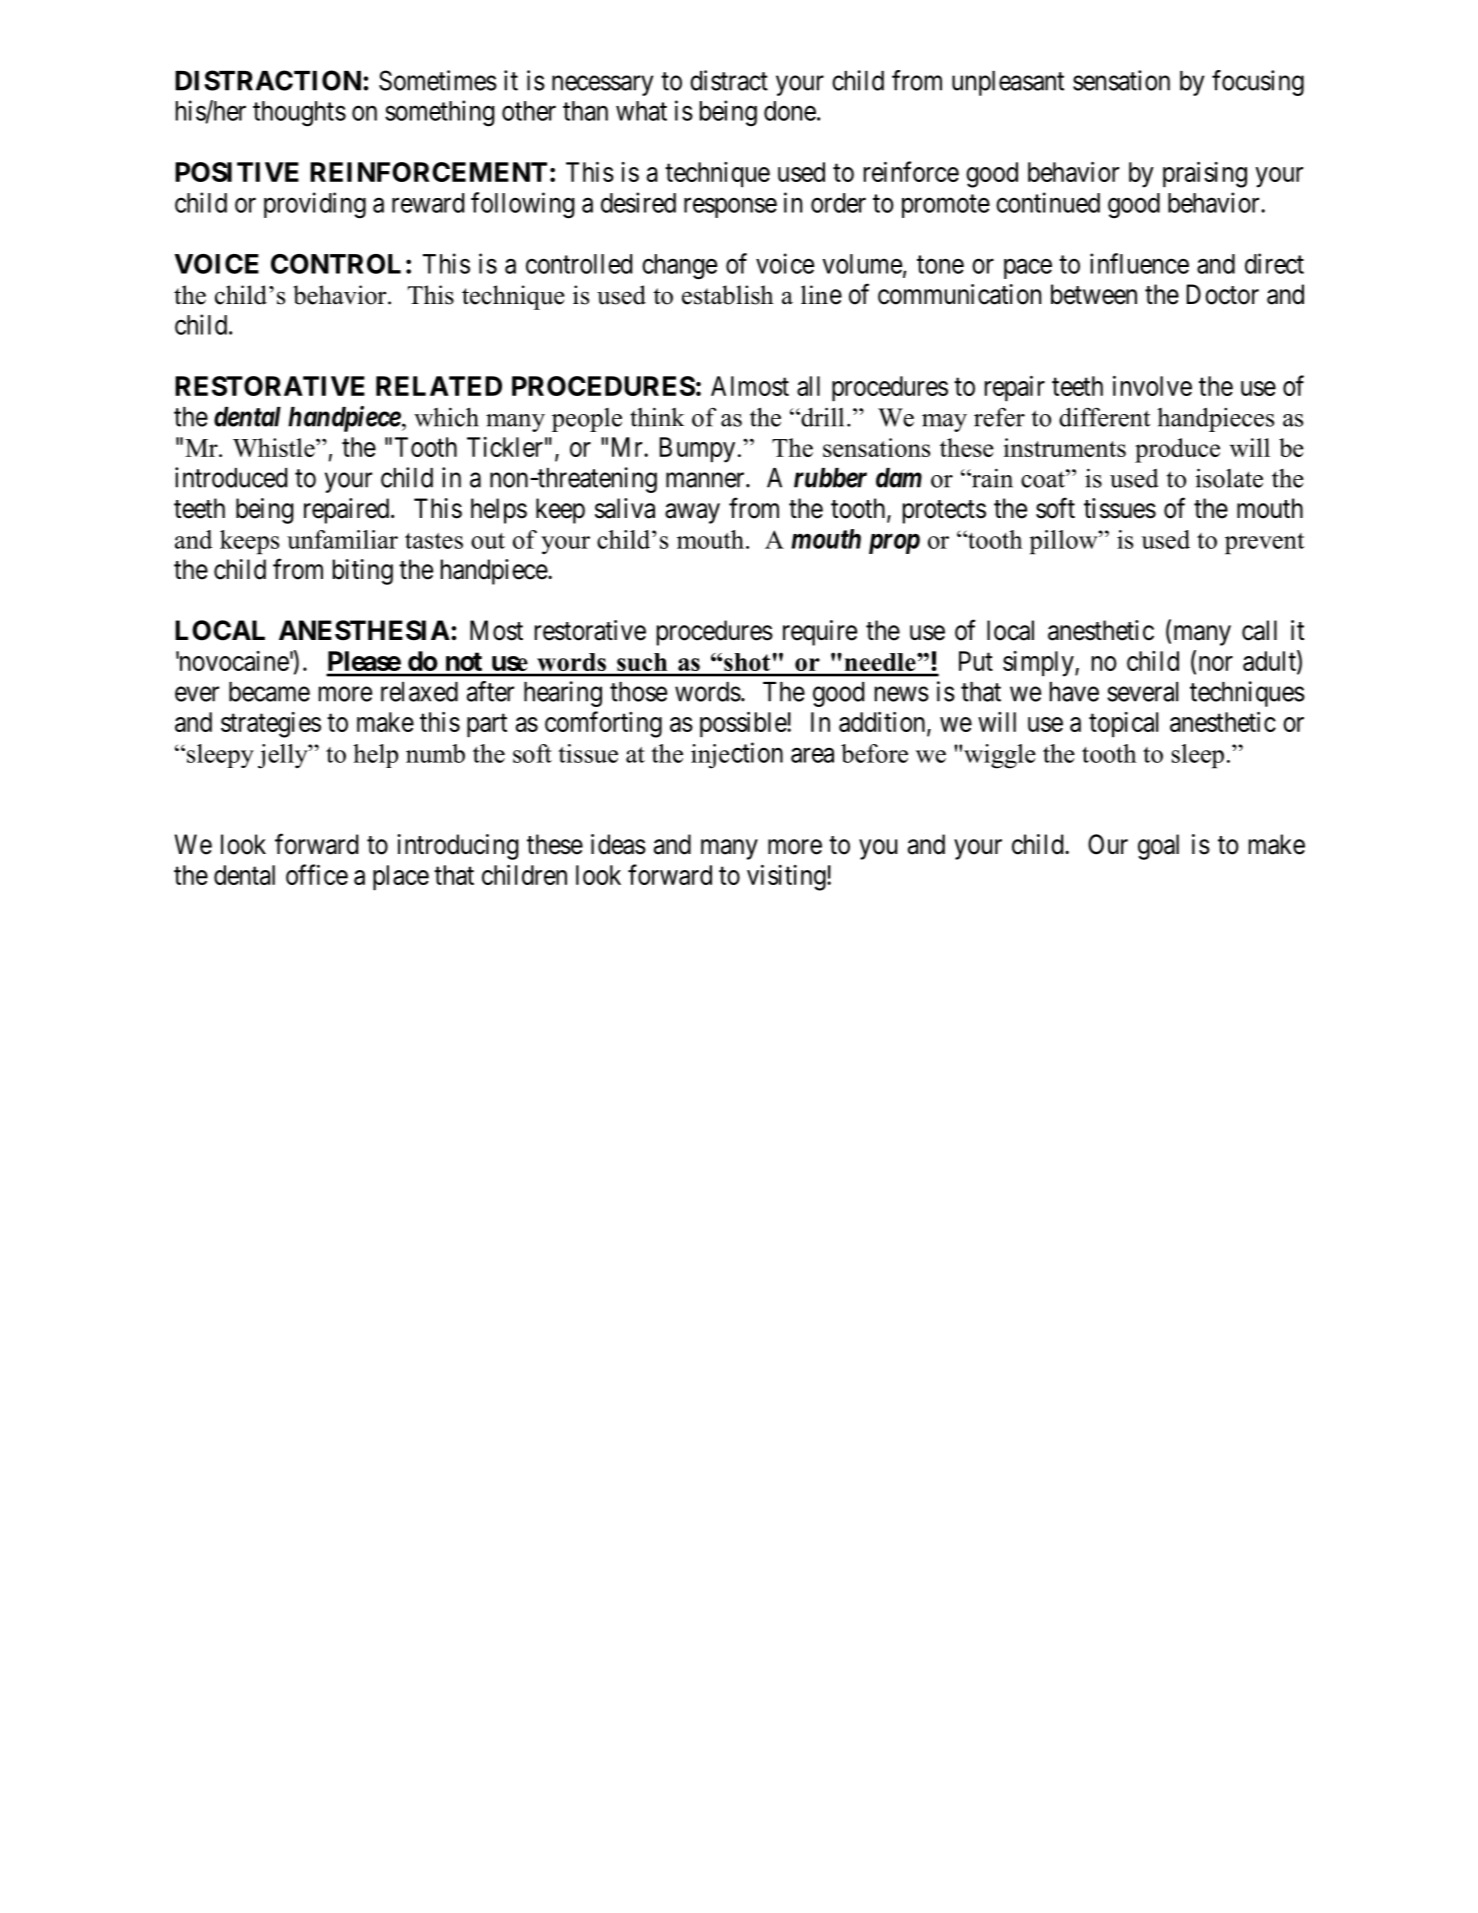 The width and height of the screenshot is (1478, 1913). Describe the element at coordinates (439, 386) in the screenshot. I see `RELATED` at that location.
